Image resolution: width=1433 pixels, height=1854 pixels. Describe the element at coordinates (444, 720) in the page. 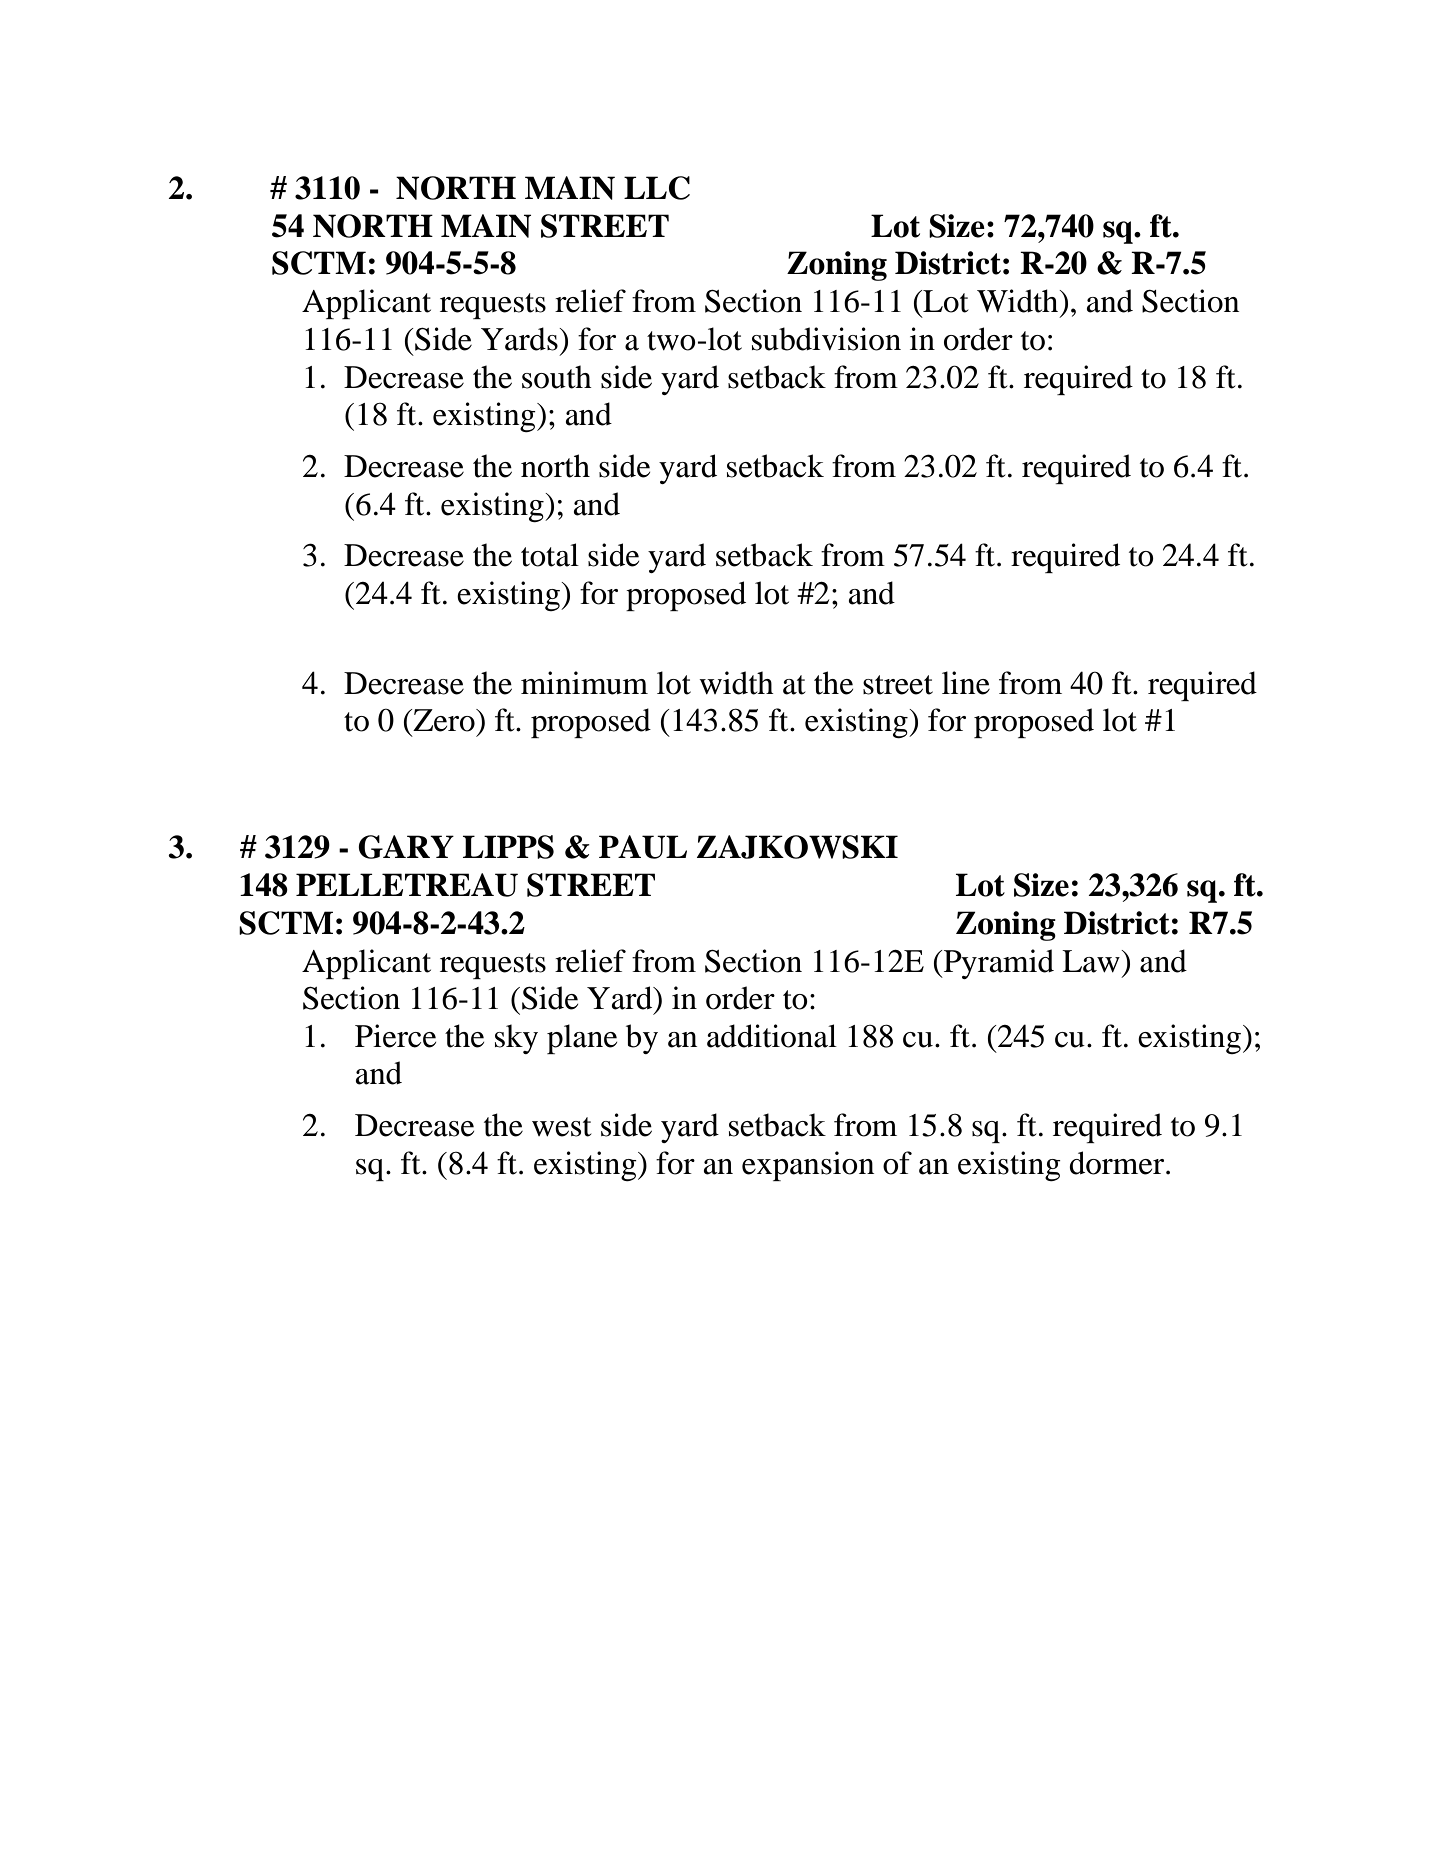

I see `Zero` at that location.
